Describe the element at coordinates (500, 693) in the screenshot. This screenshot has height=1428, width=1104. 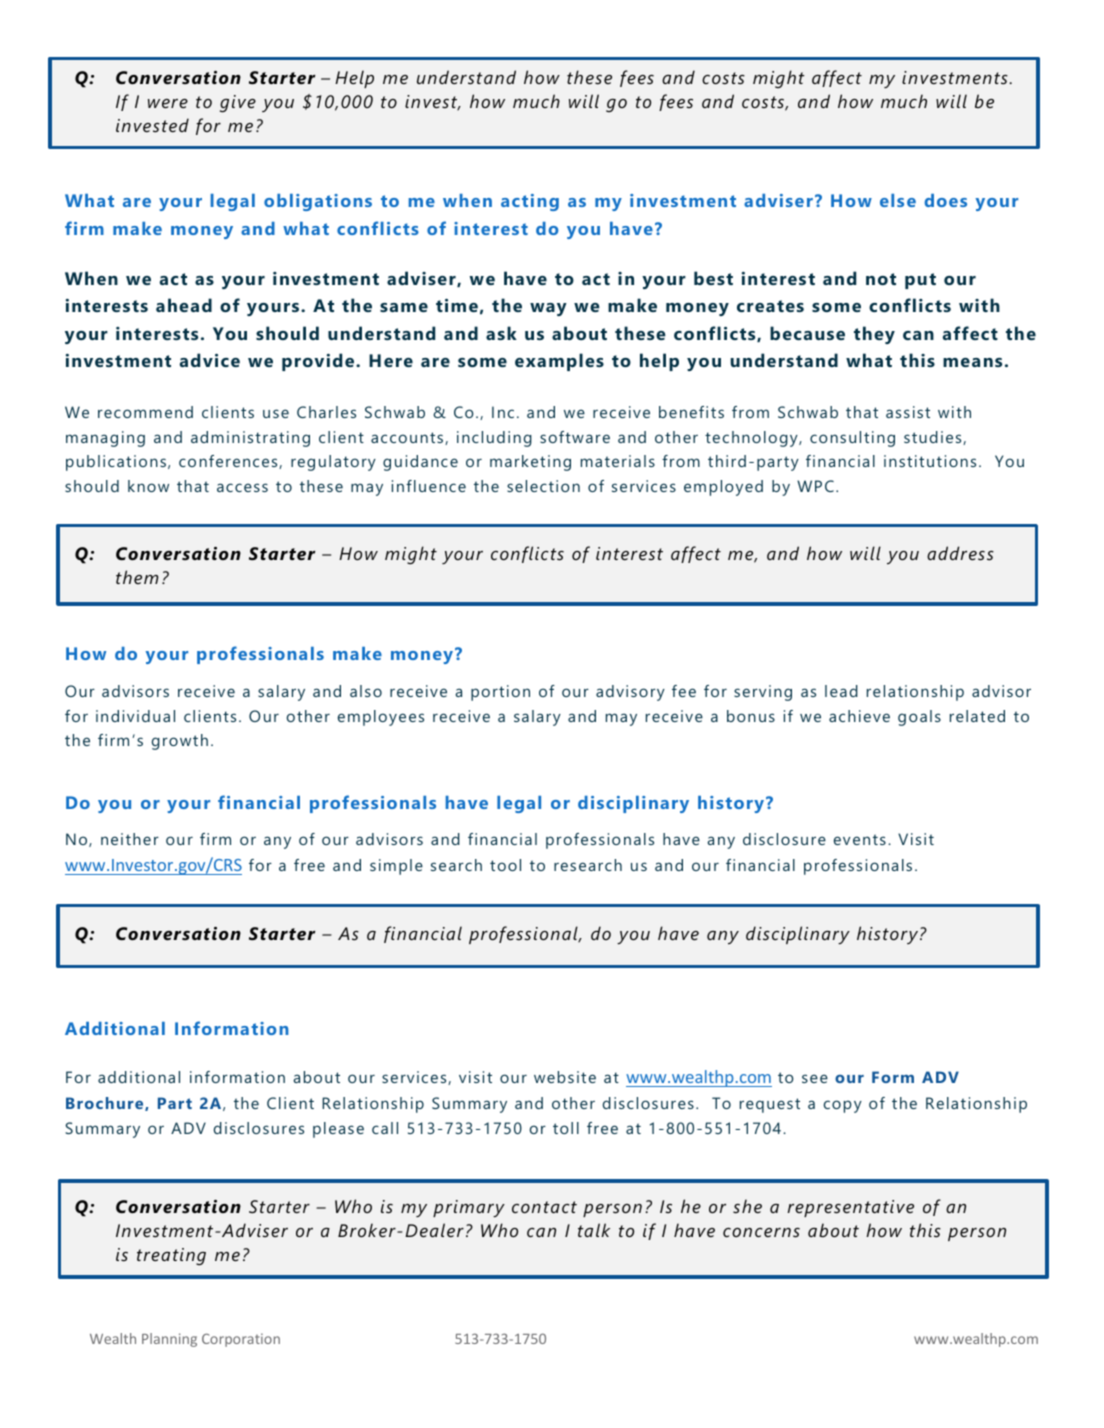
I see `portion` at that location.
